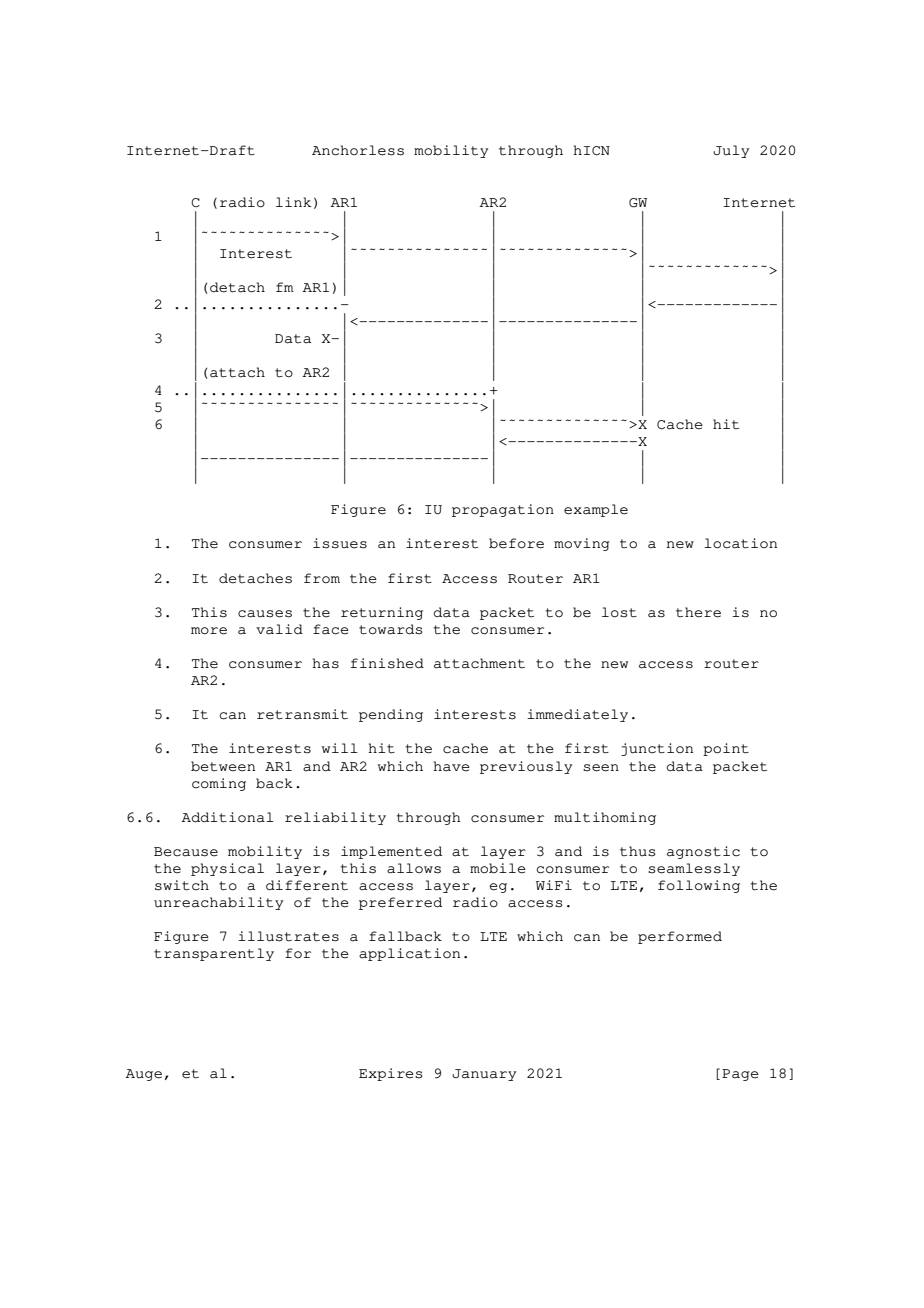  I want to click on Page, so click(740, 1075).
